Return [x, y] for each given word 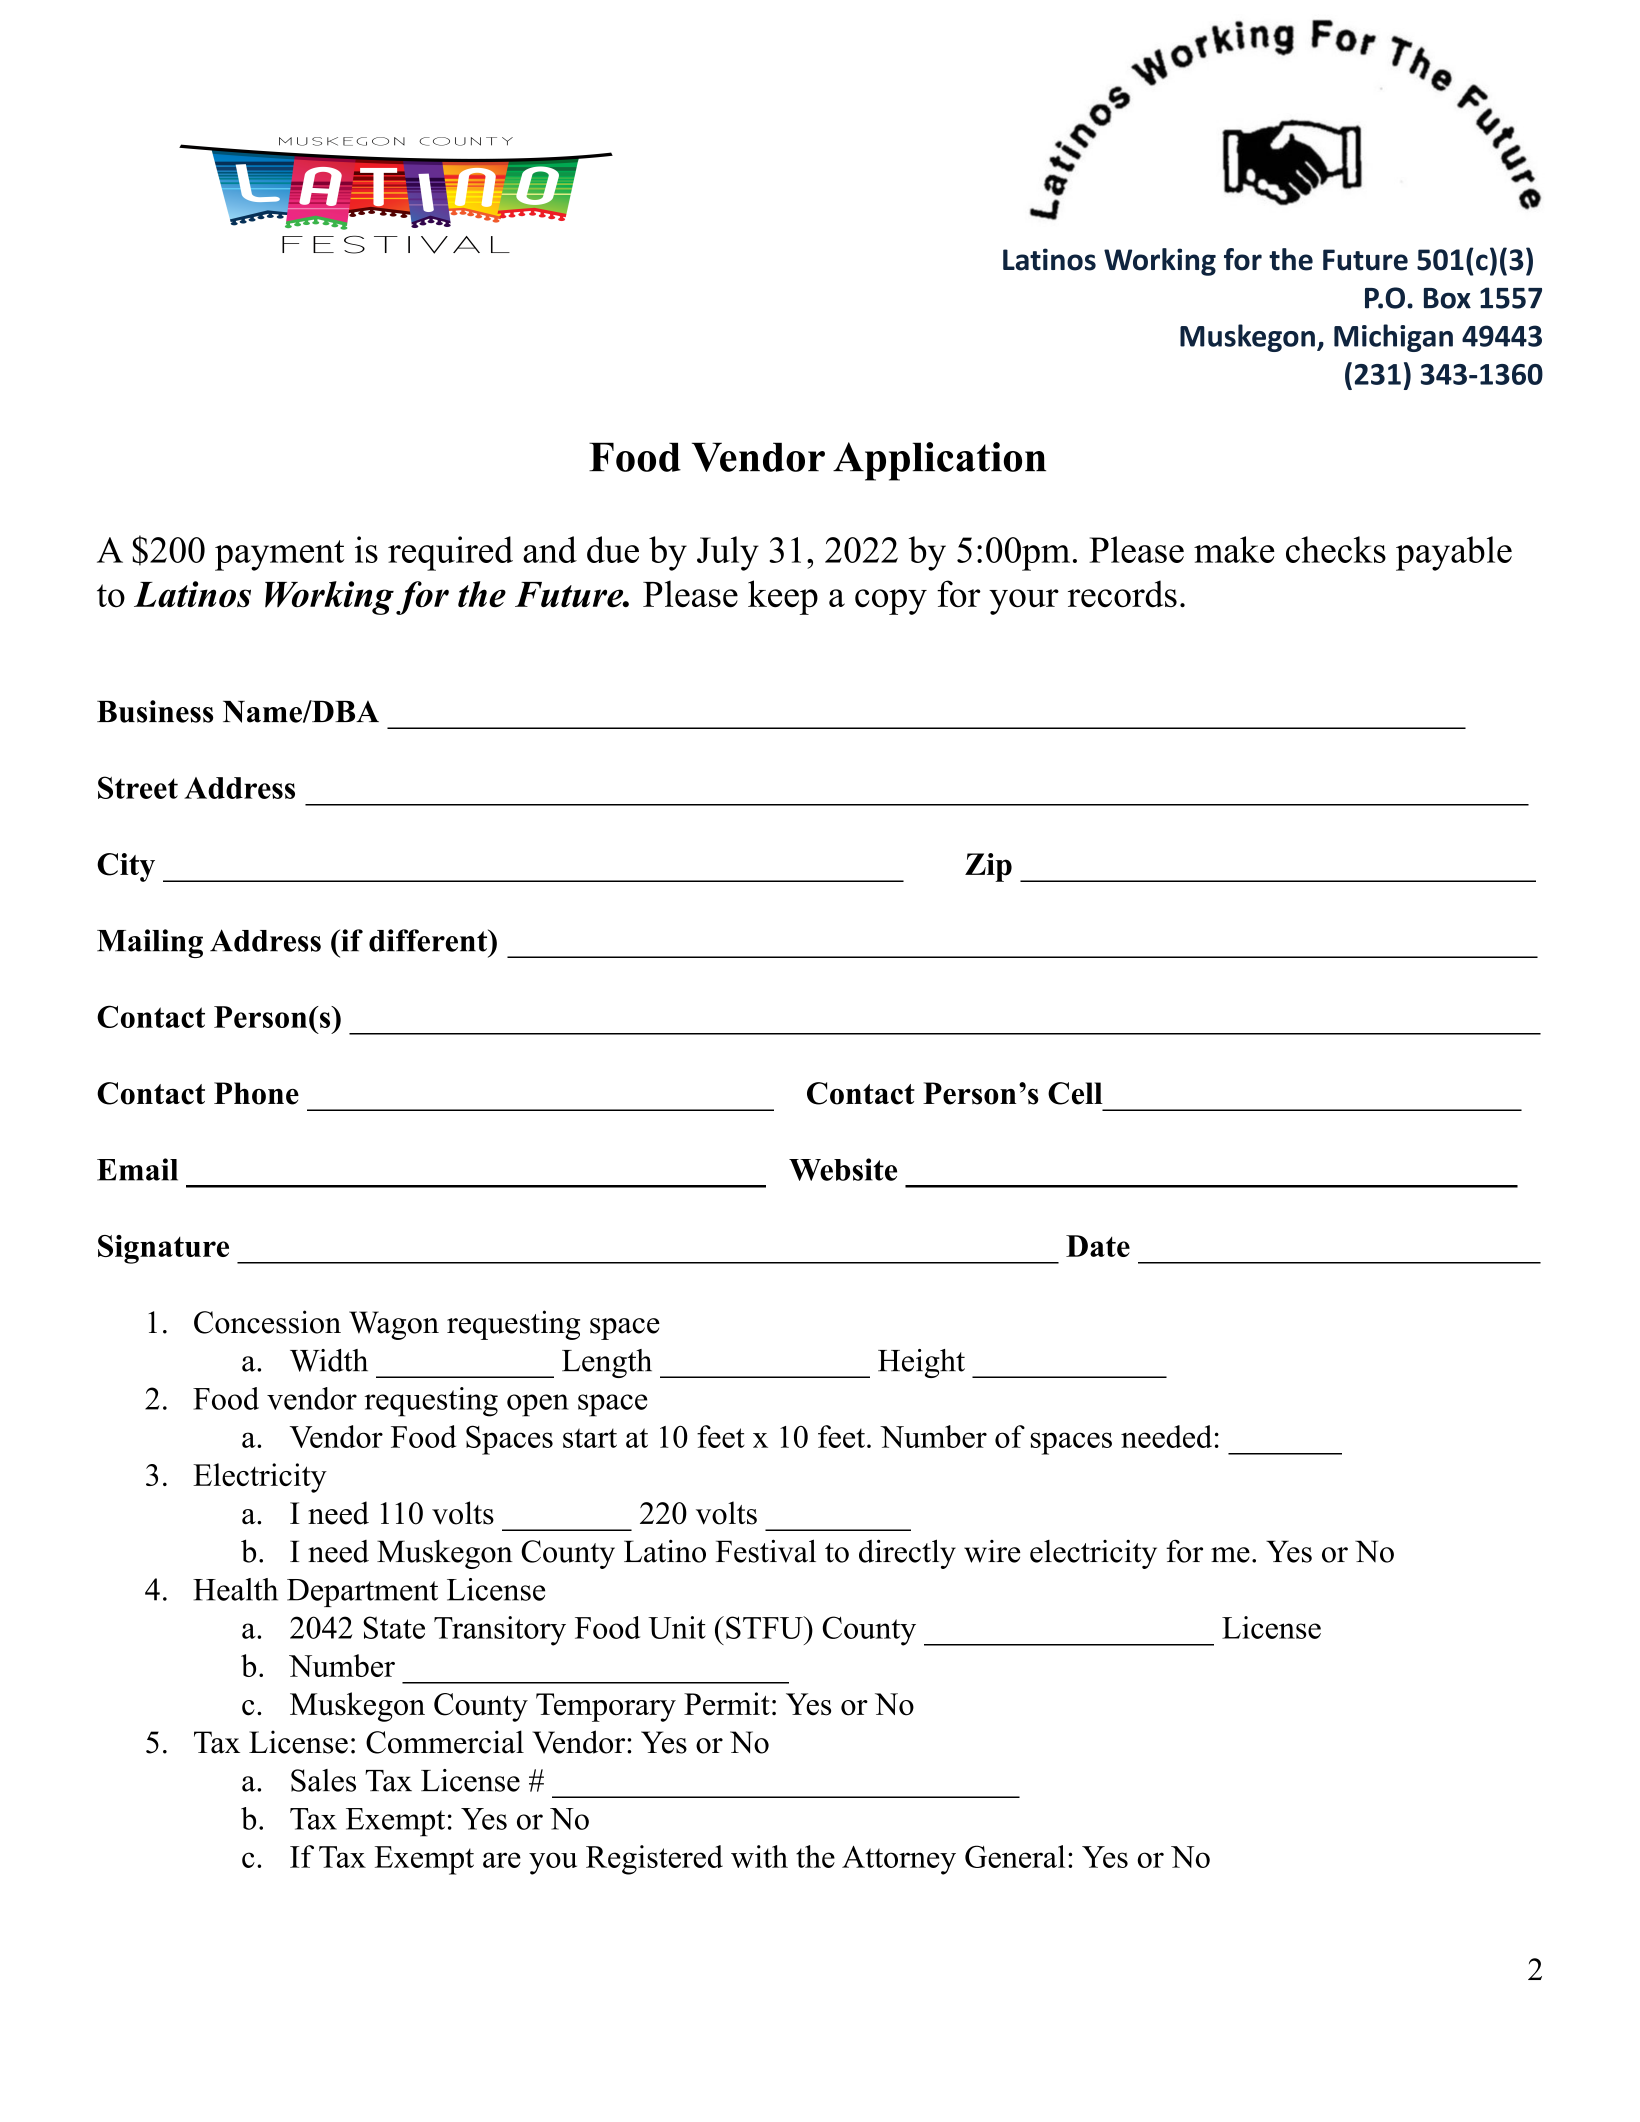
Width [329, 1360]
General [1015, 1856]
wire [992, 1551]
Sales [323, 1780]
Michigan [1393, 338]
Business [155, 711]
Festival [766, 1551]
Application [939, 461]
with [759, 1856]
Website [843, 1169]
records [1122, 594]
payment [279, 555]
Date [1098, 1246]
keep [783, 597]
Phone [256, 1093]
